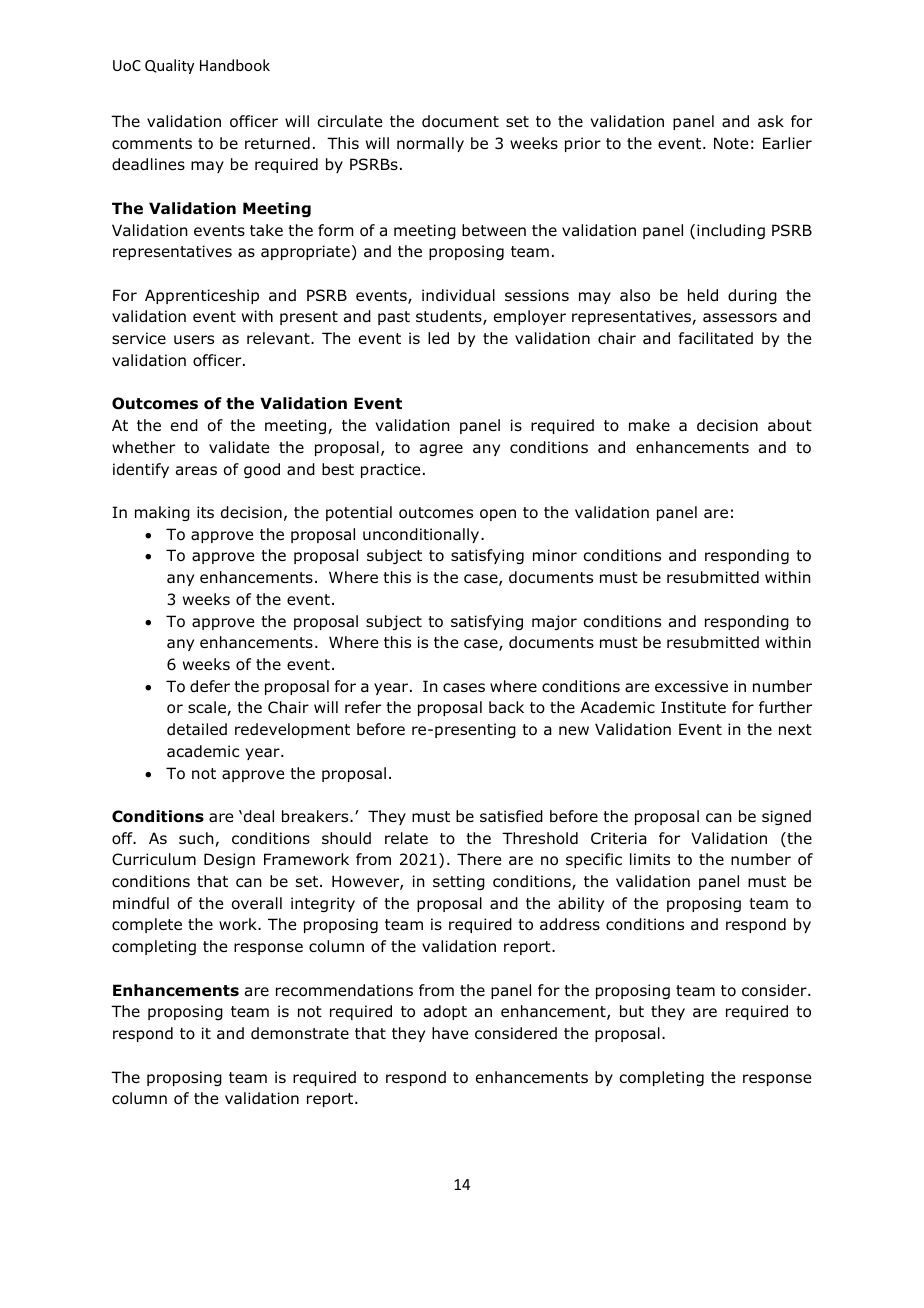 This screenshot has height=1308, width=924. I want to click on defer, so click(210, 686).
